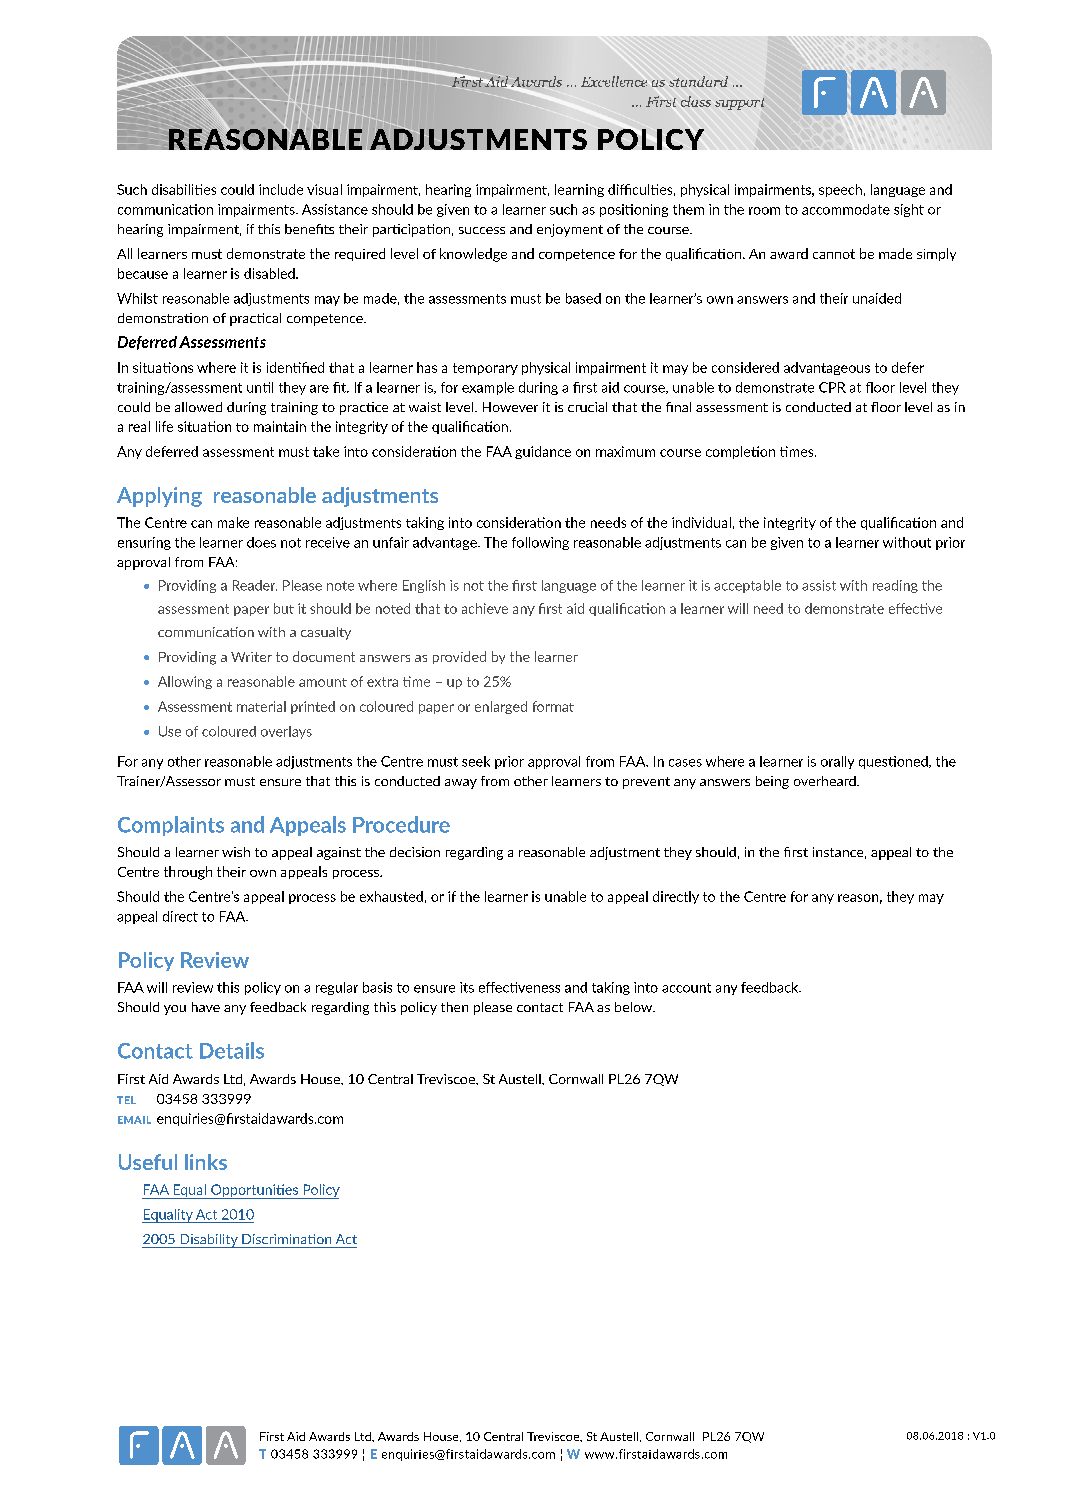  Describe the element at coordinates (543, 452) in the screenshot. I see `guidance` at that location.
